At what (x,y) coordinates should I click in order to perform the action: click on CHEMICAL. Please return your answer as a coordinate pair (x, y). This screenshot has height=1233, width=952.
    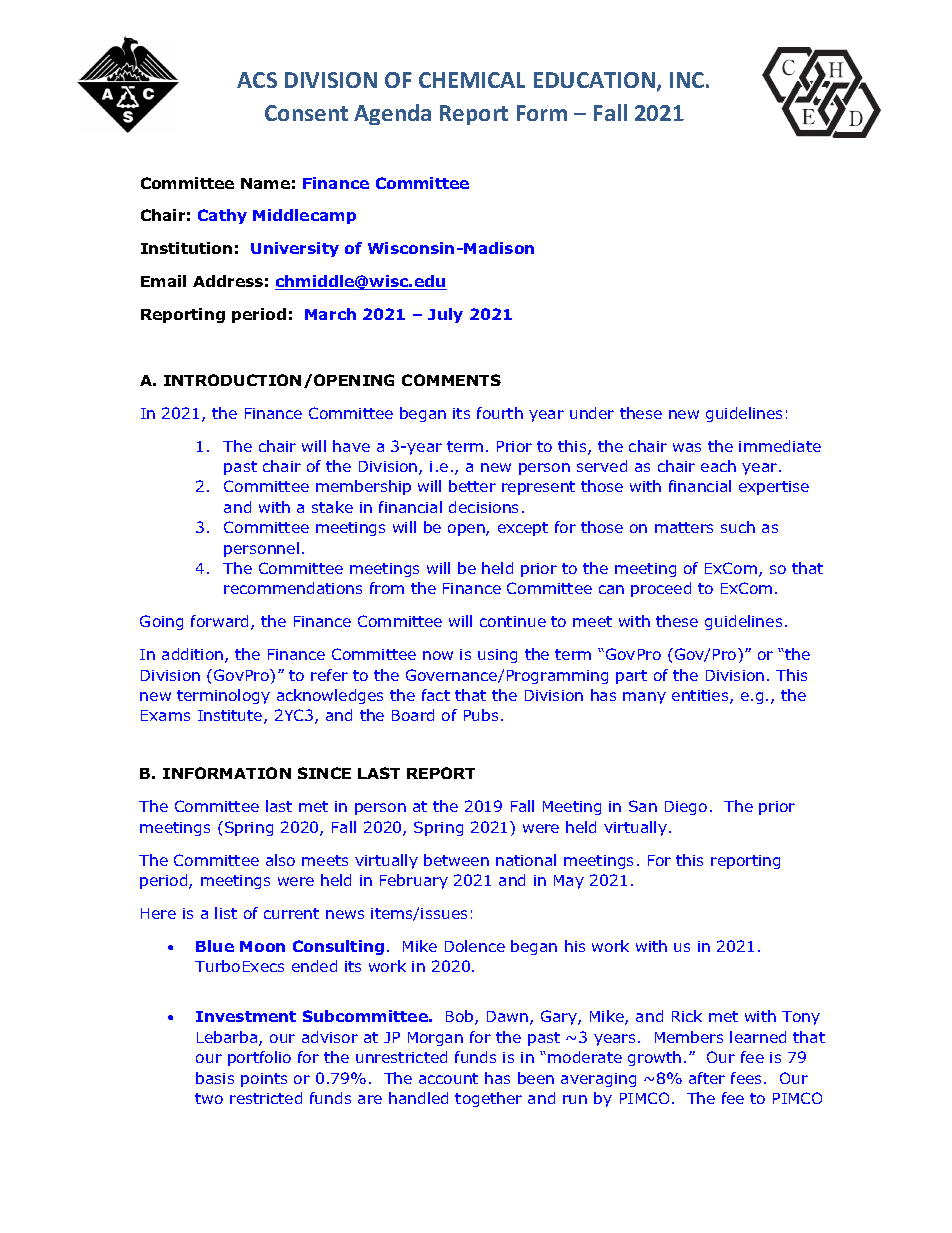
    Looking at the image, I should click on (472, 80).
